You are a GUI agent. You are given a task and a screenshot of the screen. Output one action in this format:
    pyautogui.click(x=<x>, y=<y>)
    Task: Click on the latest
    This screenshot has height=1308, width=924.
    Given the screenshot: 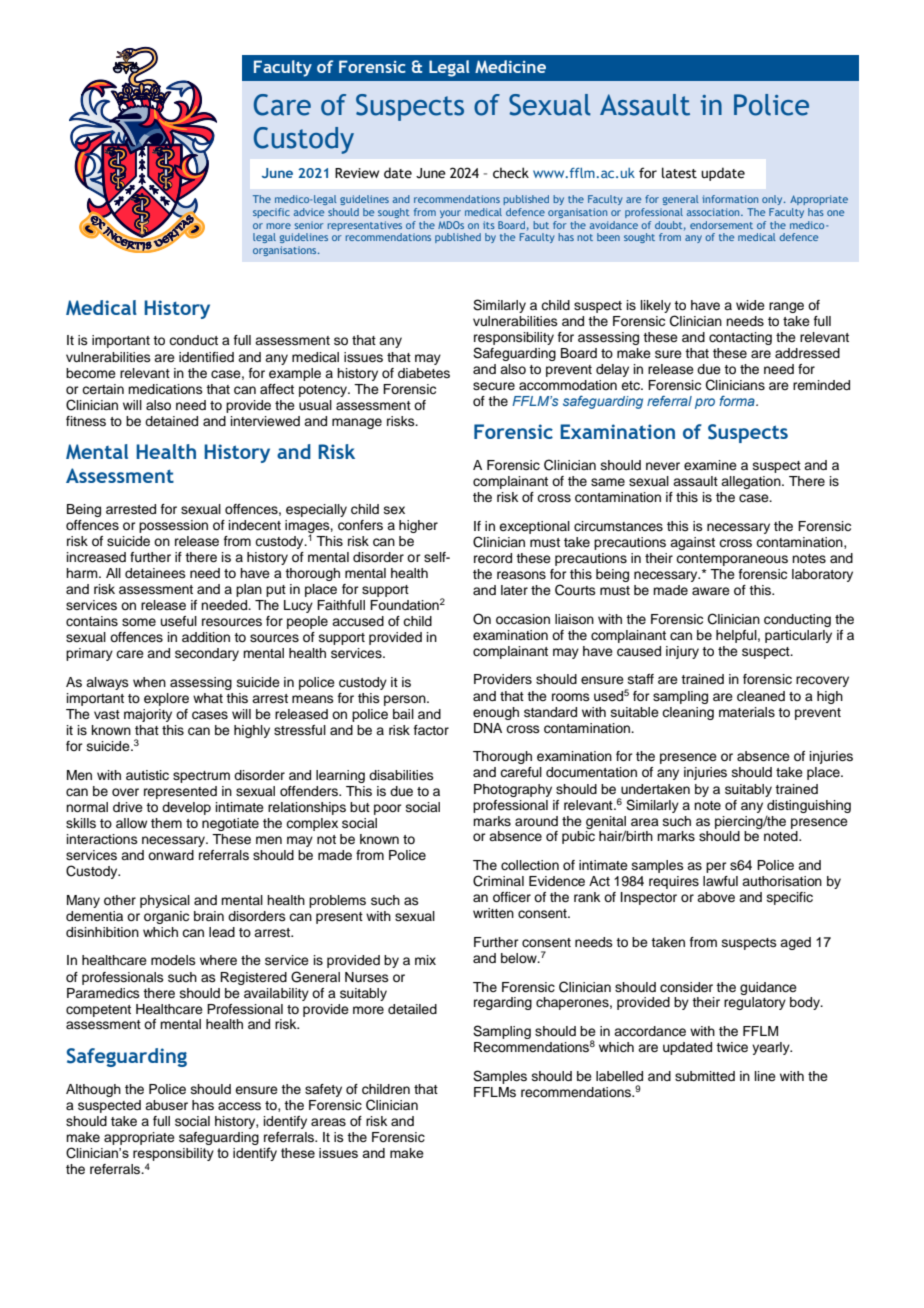 What is the action you would take?
    pyautogui.click(x=679, y=173)
